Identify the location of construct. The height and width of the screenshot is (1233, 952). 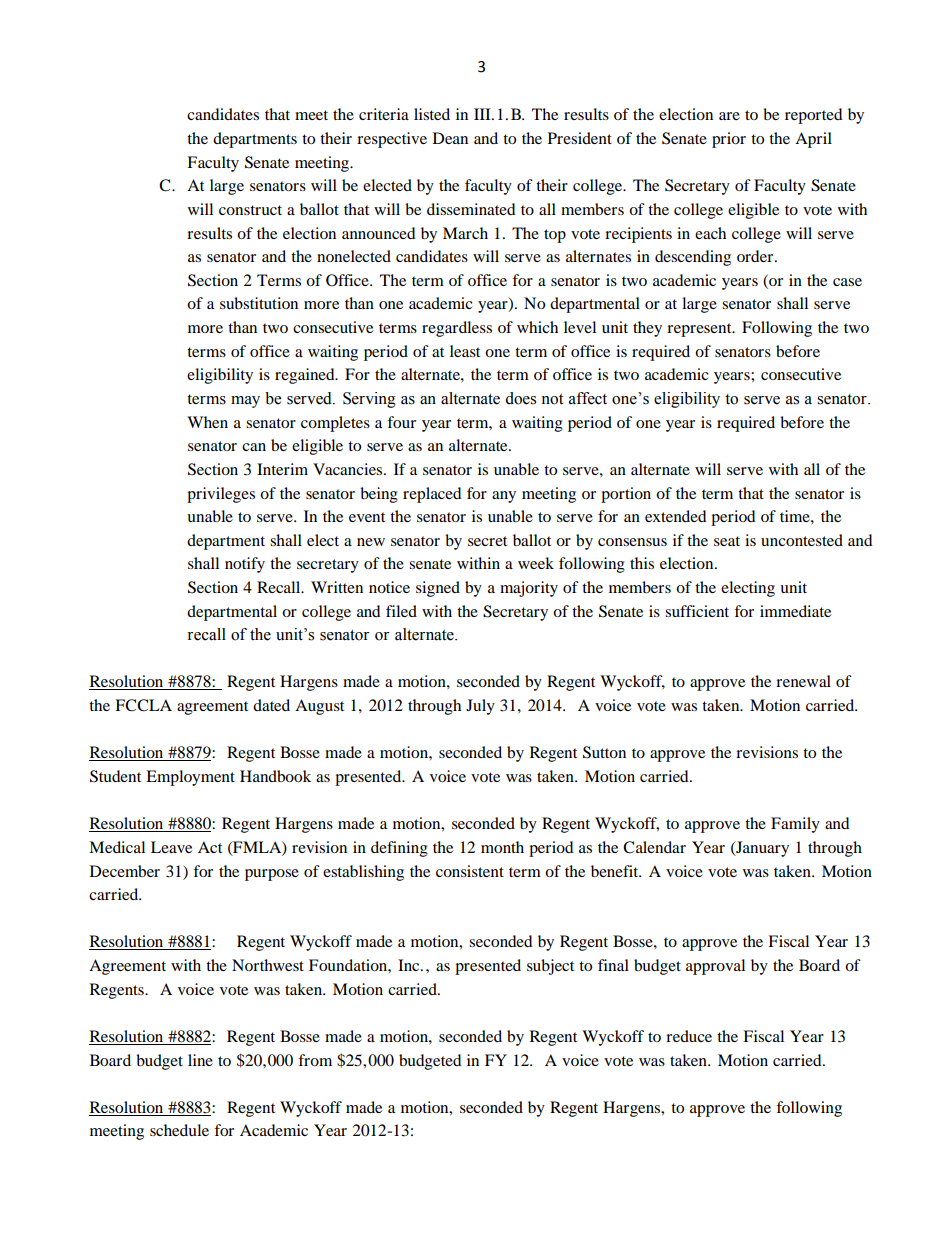
(250, 210).
